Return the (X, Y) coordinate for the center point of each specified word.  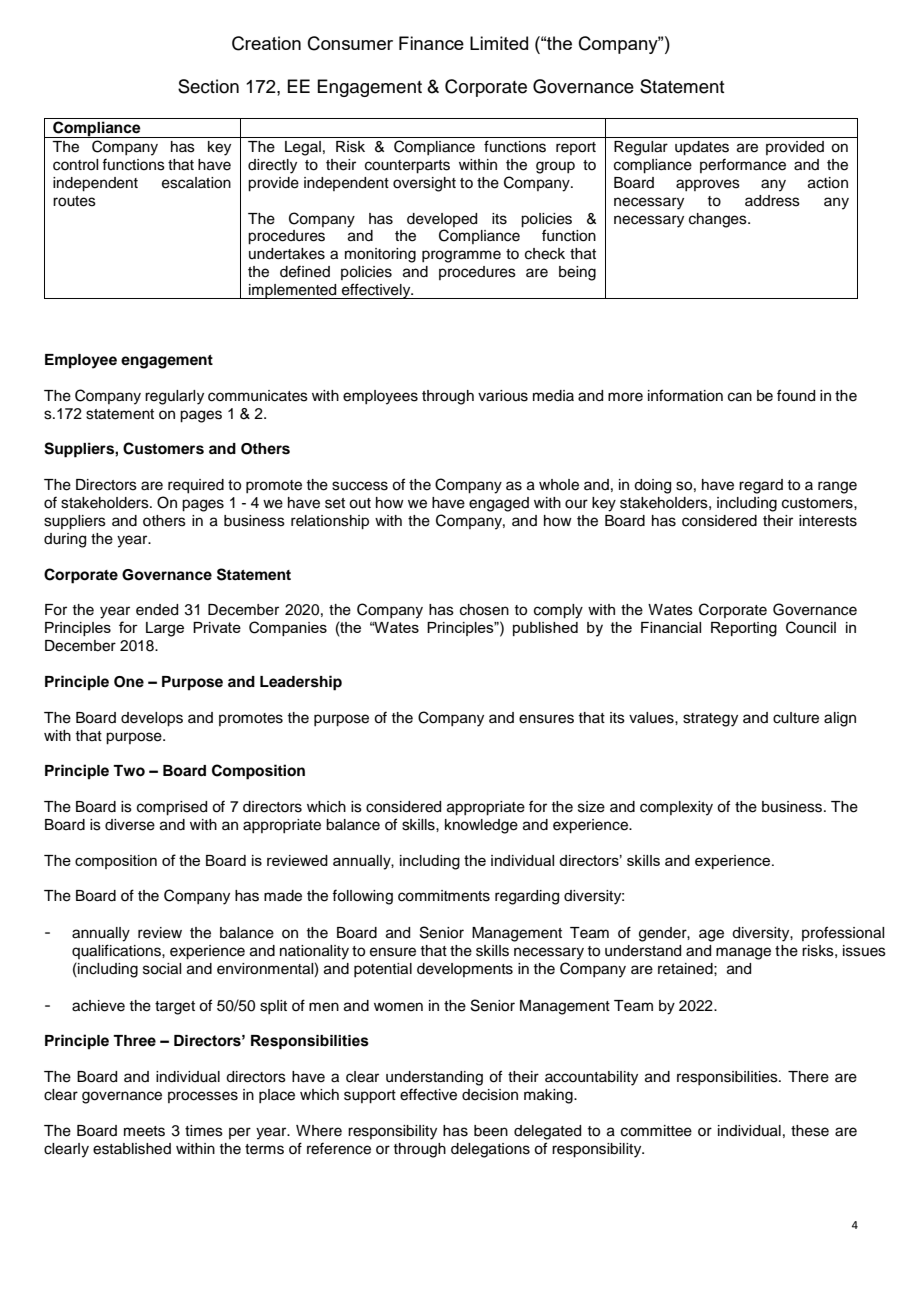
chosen (484, 610)
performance (743, 165)
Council (811, 627)
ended (157, 610)
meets (144, 1131)
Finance (431, 43)
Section (208, 86)
